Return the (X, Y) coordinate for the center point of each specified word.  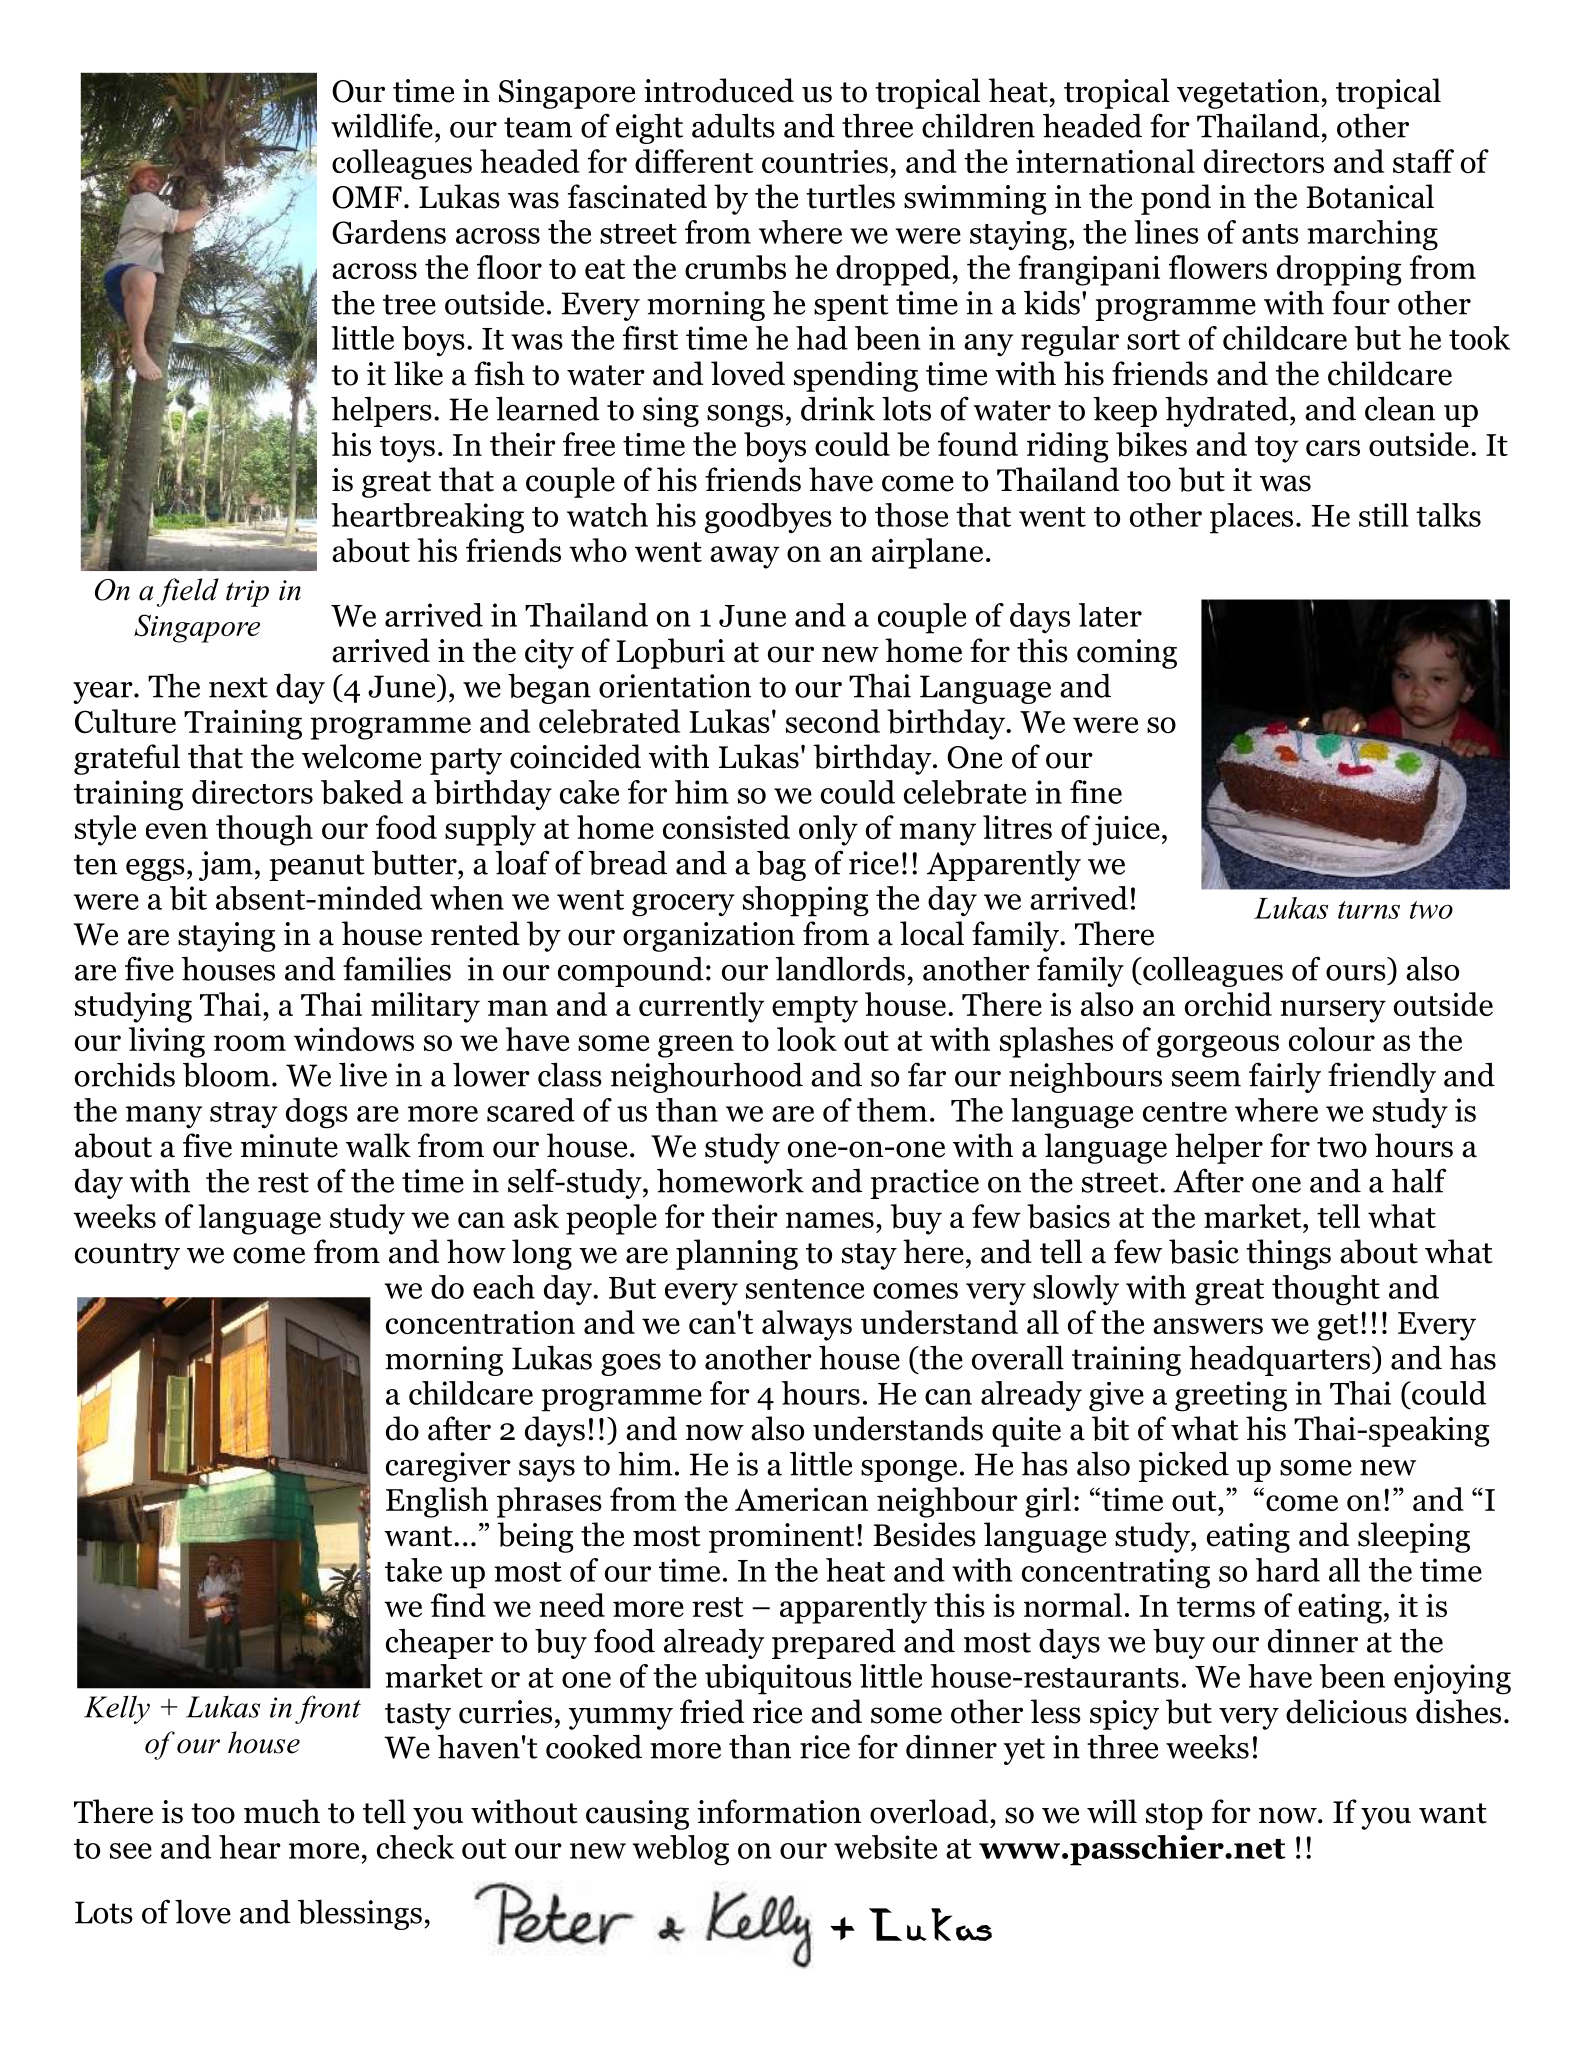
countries (825, 161)
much (282, 1811)
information (779, 1811)
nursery (1333, 1011)
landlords (840, 968)
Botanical (1370, 196)
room (250, 1043)
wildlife (382, 125)
